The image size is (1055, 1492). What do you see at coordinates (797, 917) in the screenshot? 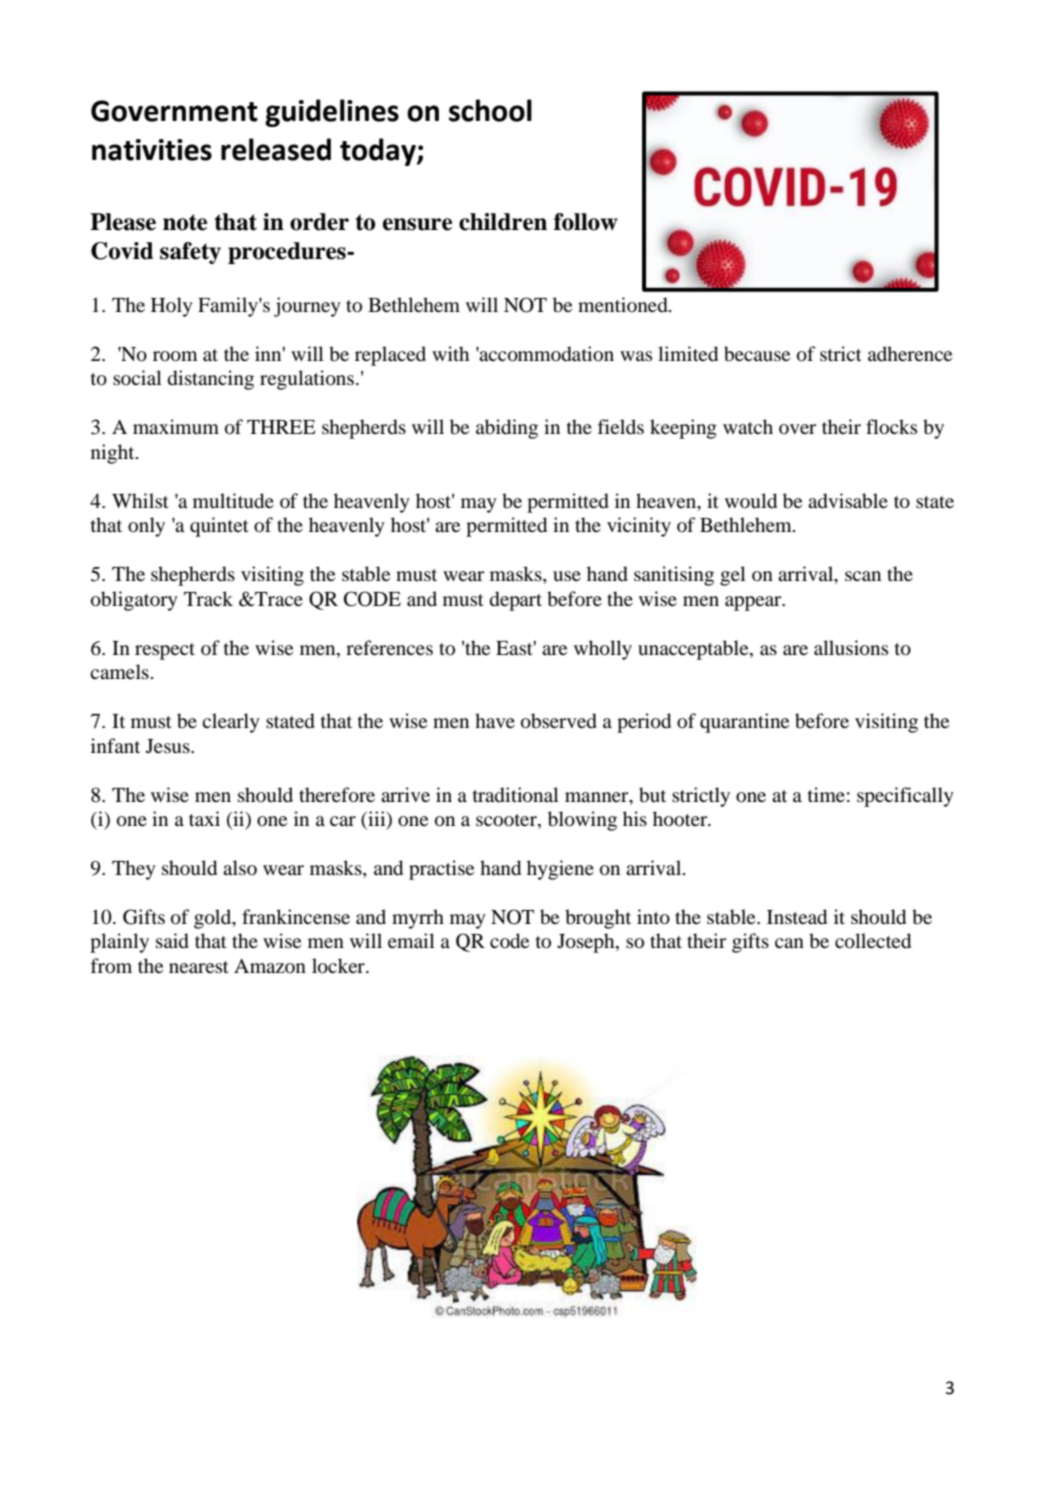
I see `Instead` at bounding box center [797, 917].
